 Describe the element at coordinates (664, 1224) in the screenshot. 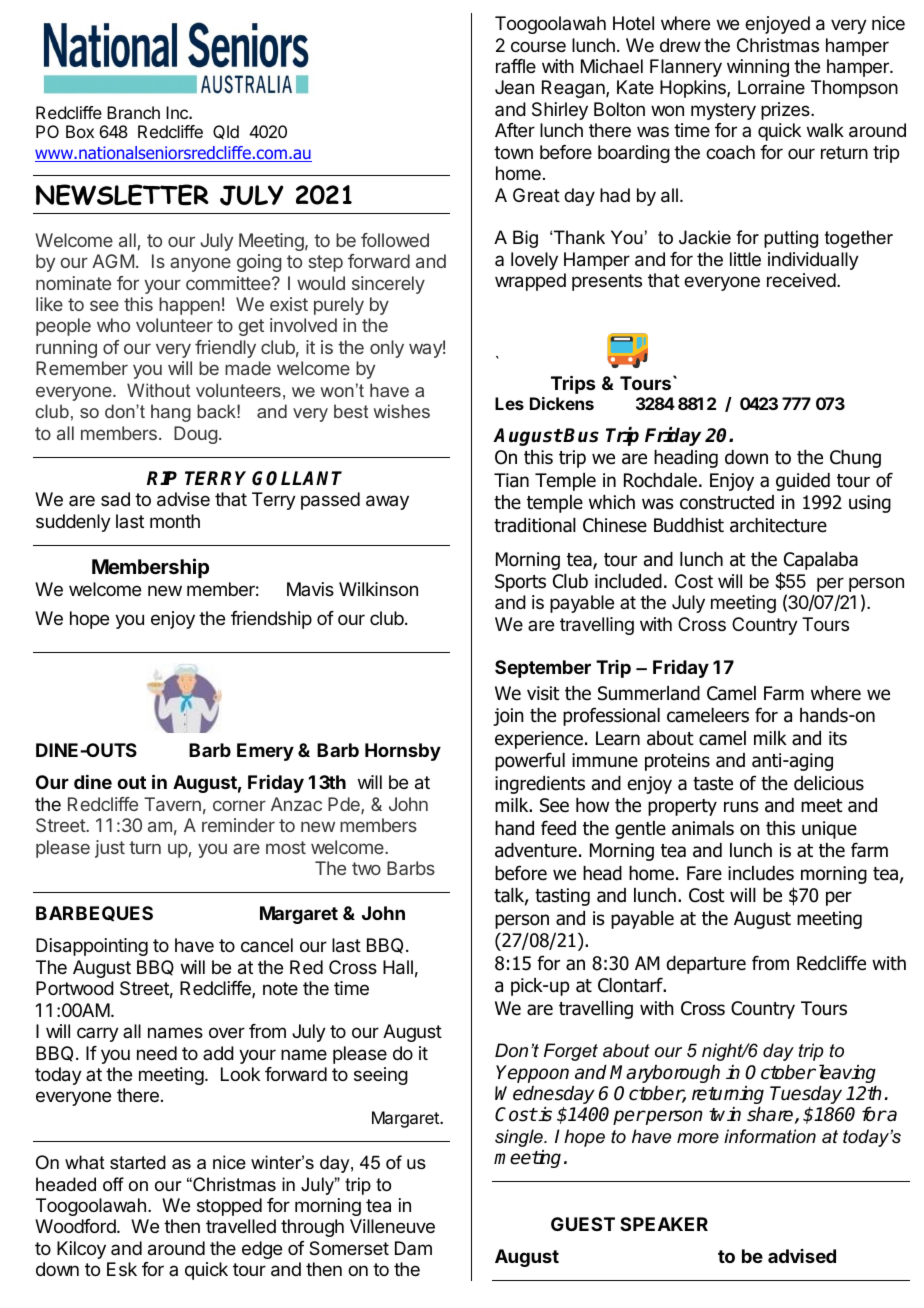

I see `SPEAKER` at that location.
